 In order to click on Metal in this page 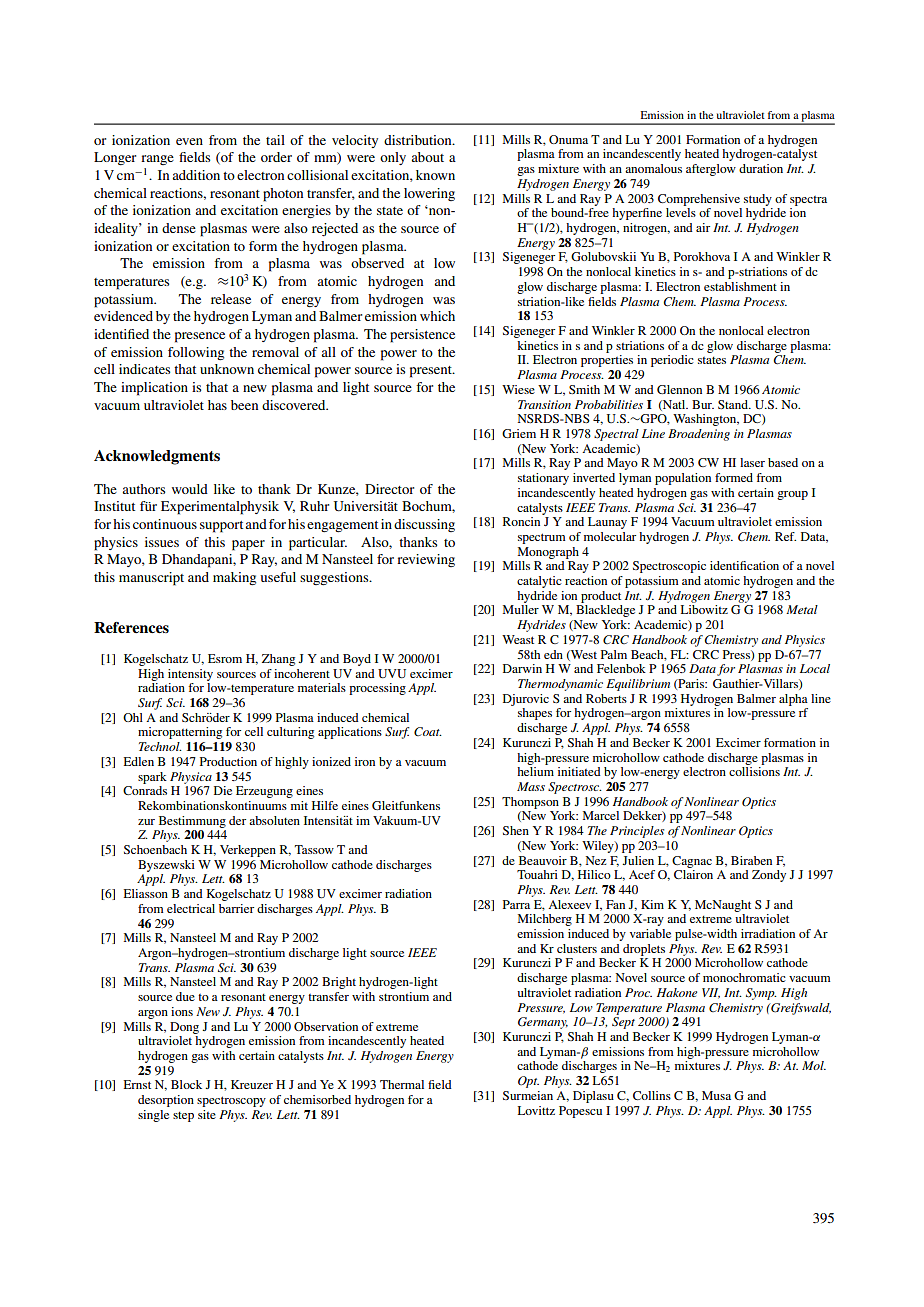, I will do `click(802, 609)`.
